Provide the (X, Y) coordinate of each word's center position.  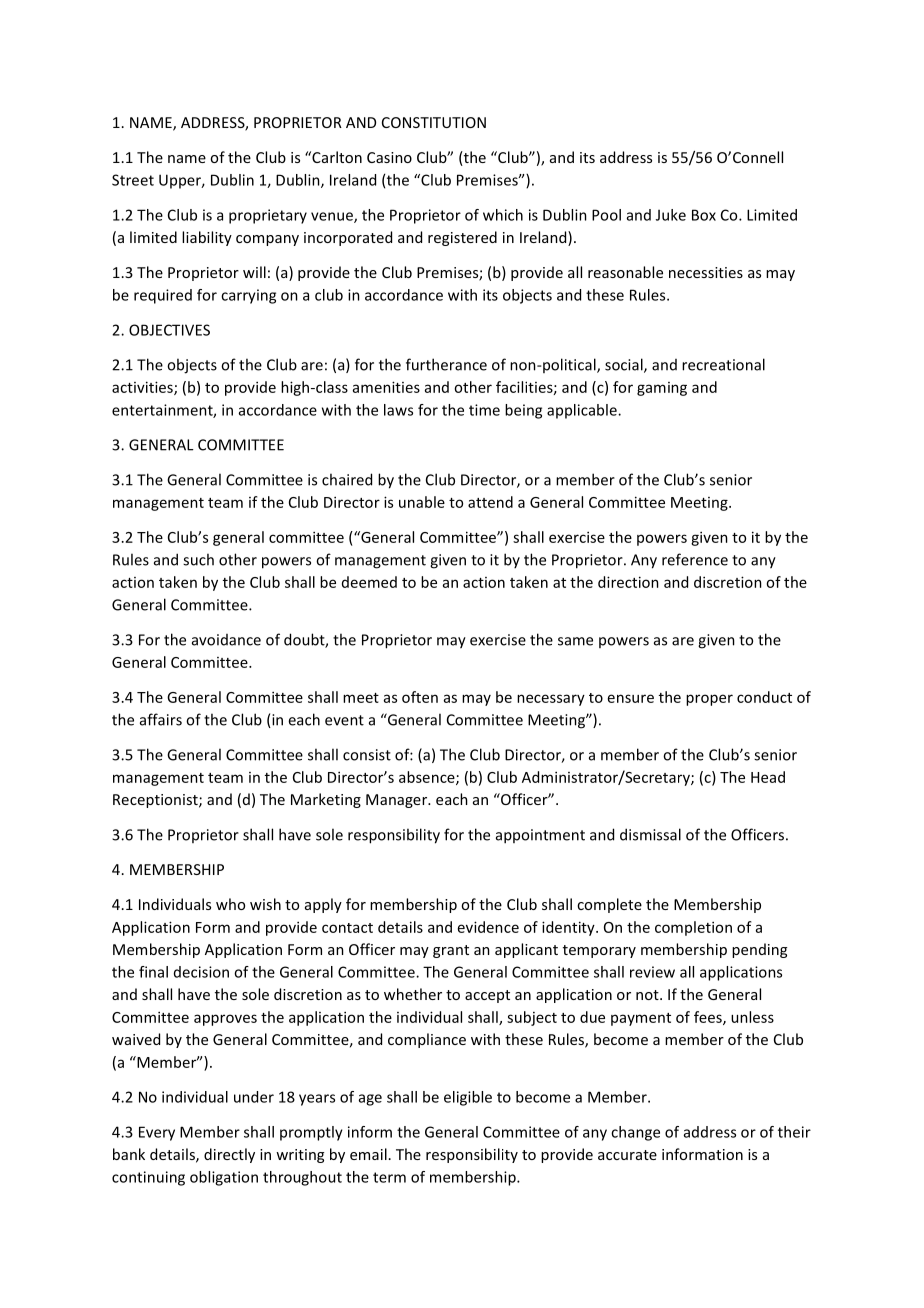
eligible (468, 1098)
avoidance (226, 640)
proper (709, 700)
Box (704, 215)
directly (229, 1155)
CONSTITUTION (434, 122)
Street (133, 180)
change (635, 1133)
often (420, 697)
